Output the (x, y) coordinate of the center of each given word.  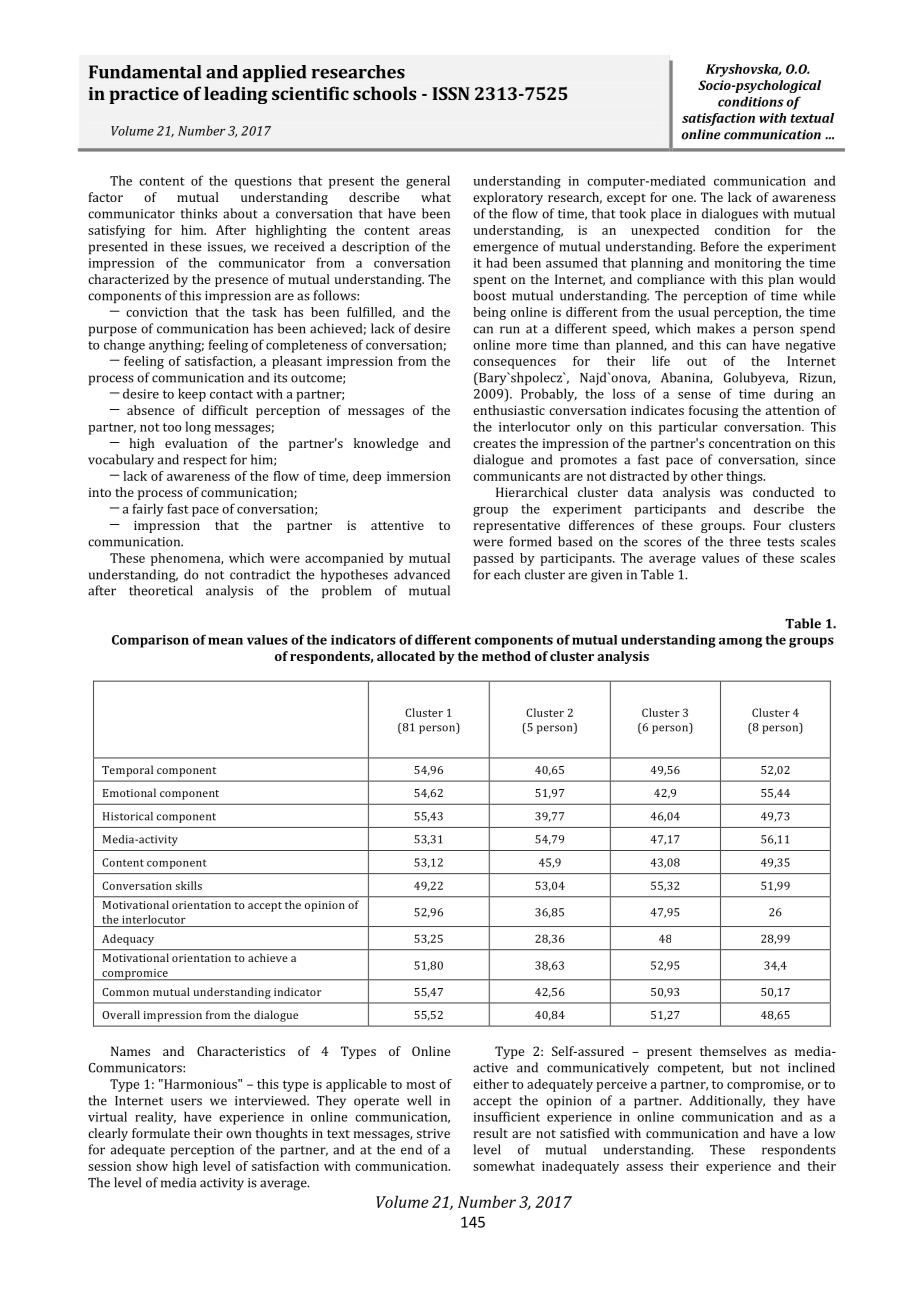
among (740, 642)
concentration (750, 443)
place (666, 214)
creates (494, 444)
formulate (161, 1133)
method (506, 656)
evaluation (196, 443)
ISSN (451, 93)
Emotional (129, 792)
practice (144, 95)
